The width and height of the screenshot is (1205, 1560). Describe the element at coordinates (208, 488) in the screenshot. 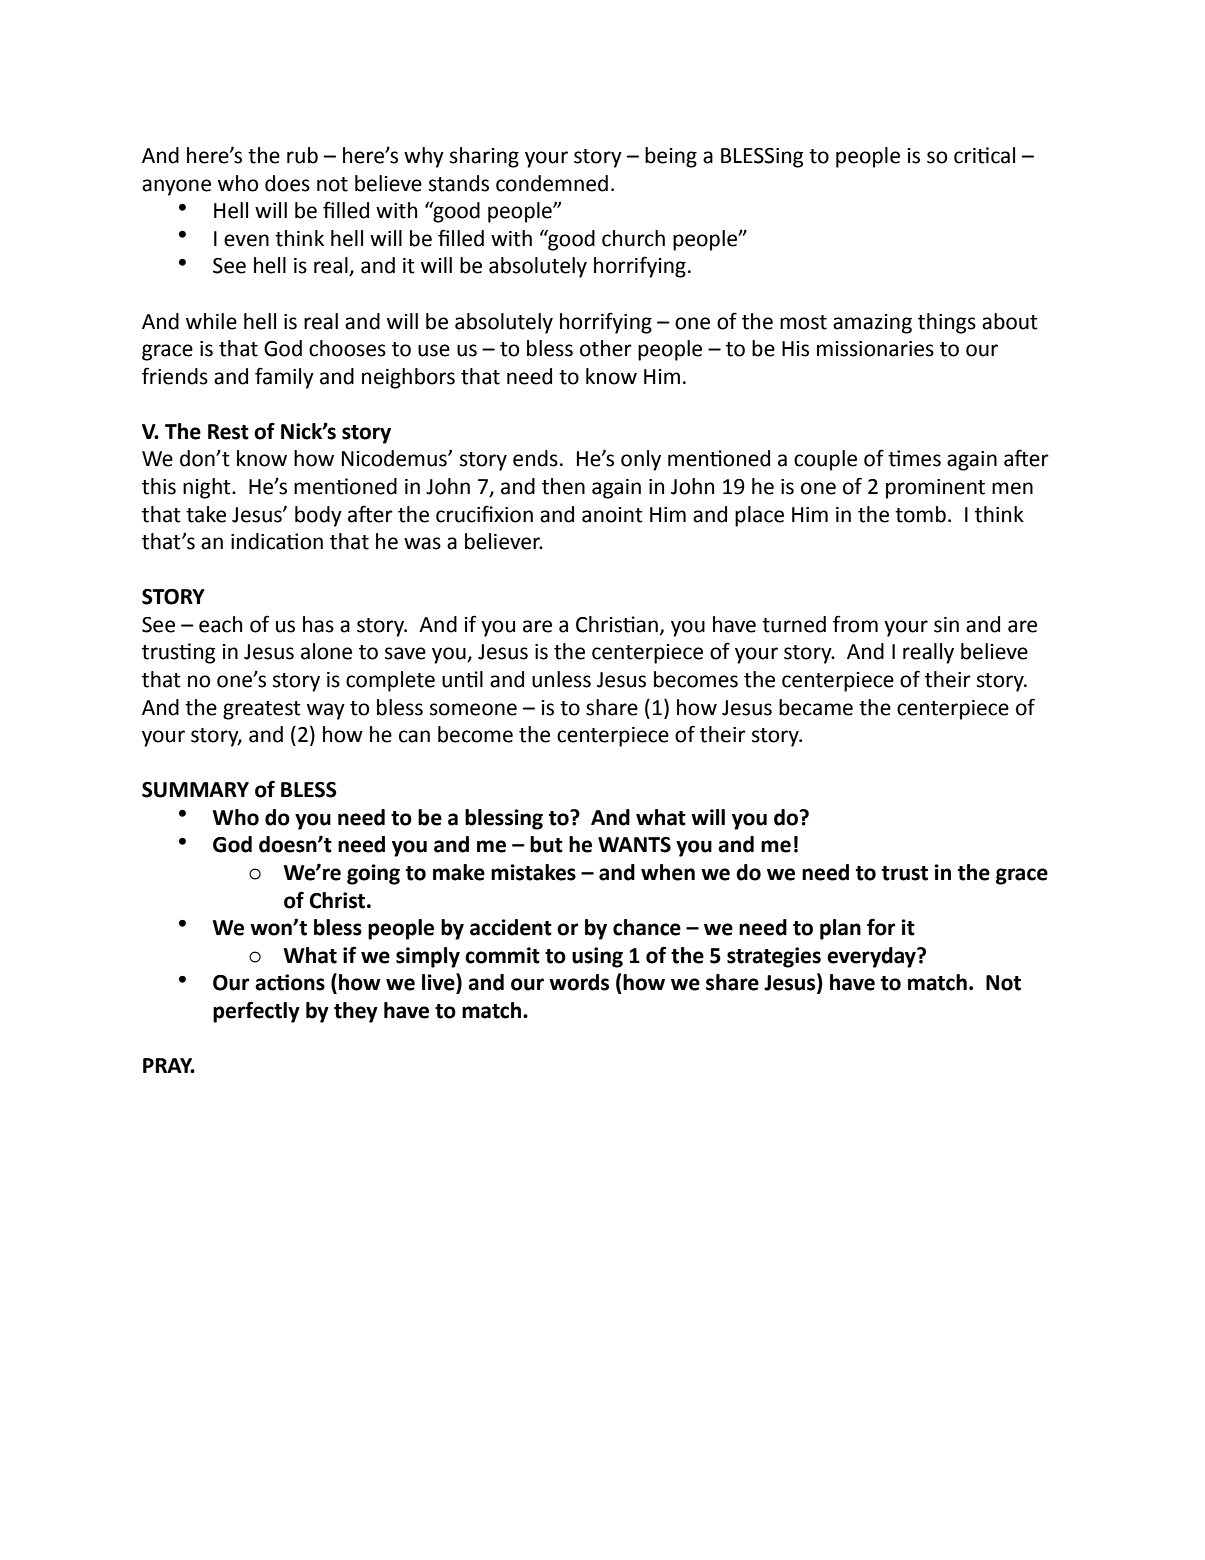

I see `night` at that location.
